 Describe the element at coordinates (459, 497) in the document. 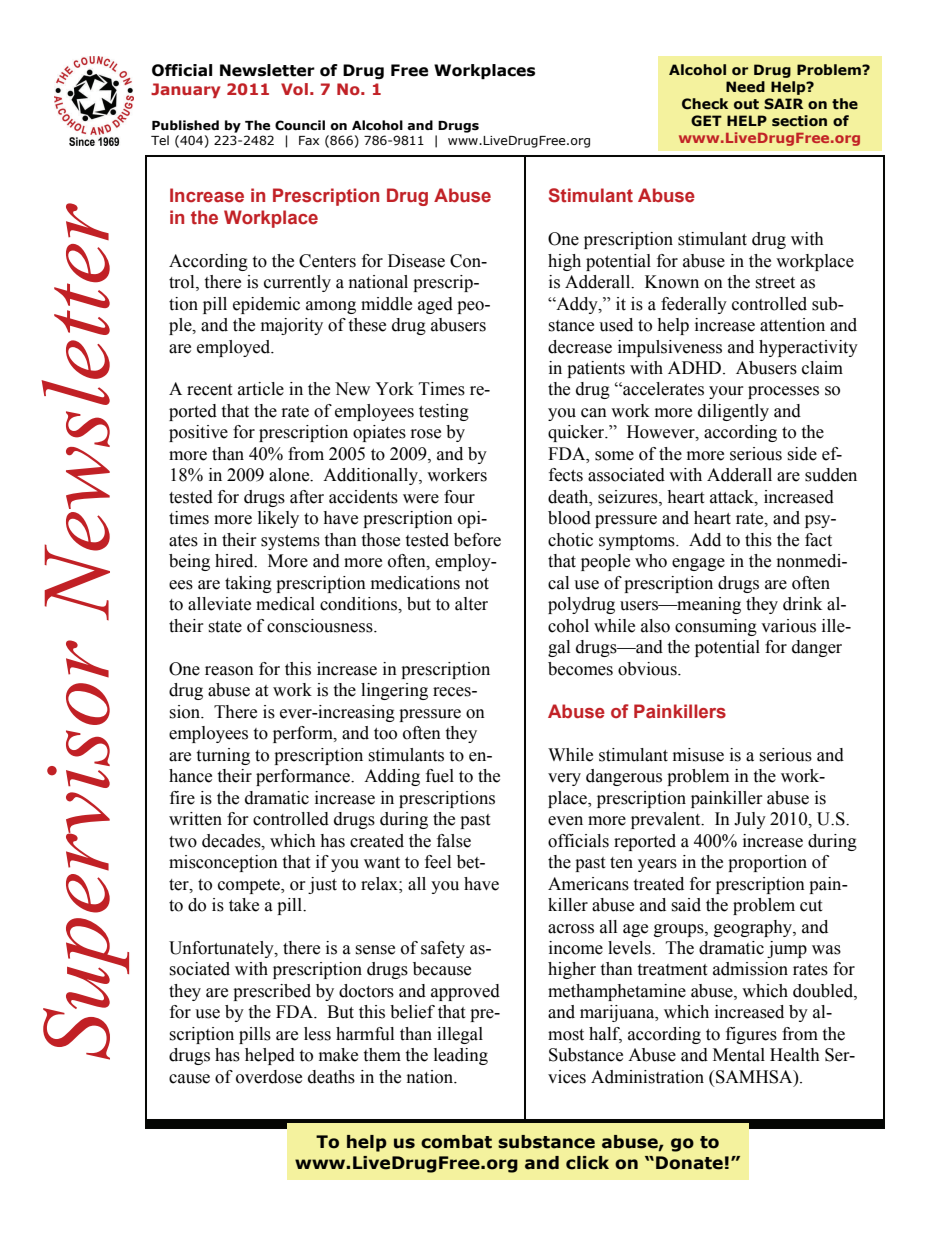

I see `four` at that location.
